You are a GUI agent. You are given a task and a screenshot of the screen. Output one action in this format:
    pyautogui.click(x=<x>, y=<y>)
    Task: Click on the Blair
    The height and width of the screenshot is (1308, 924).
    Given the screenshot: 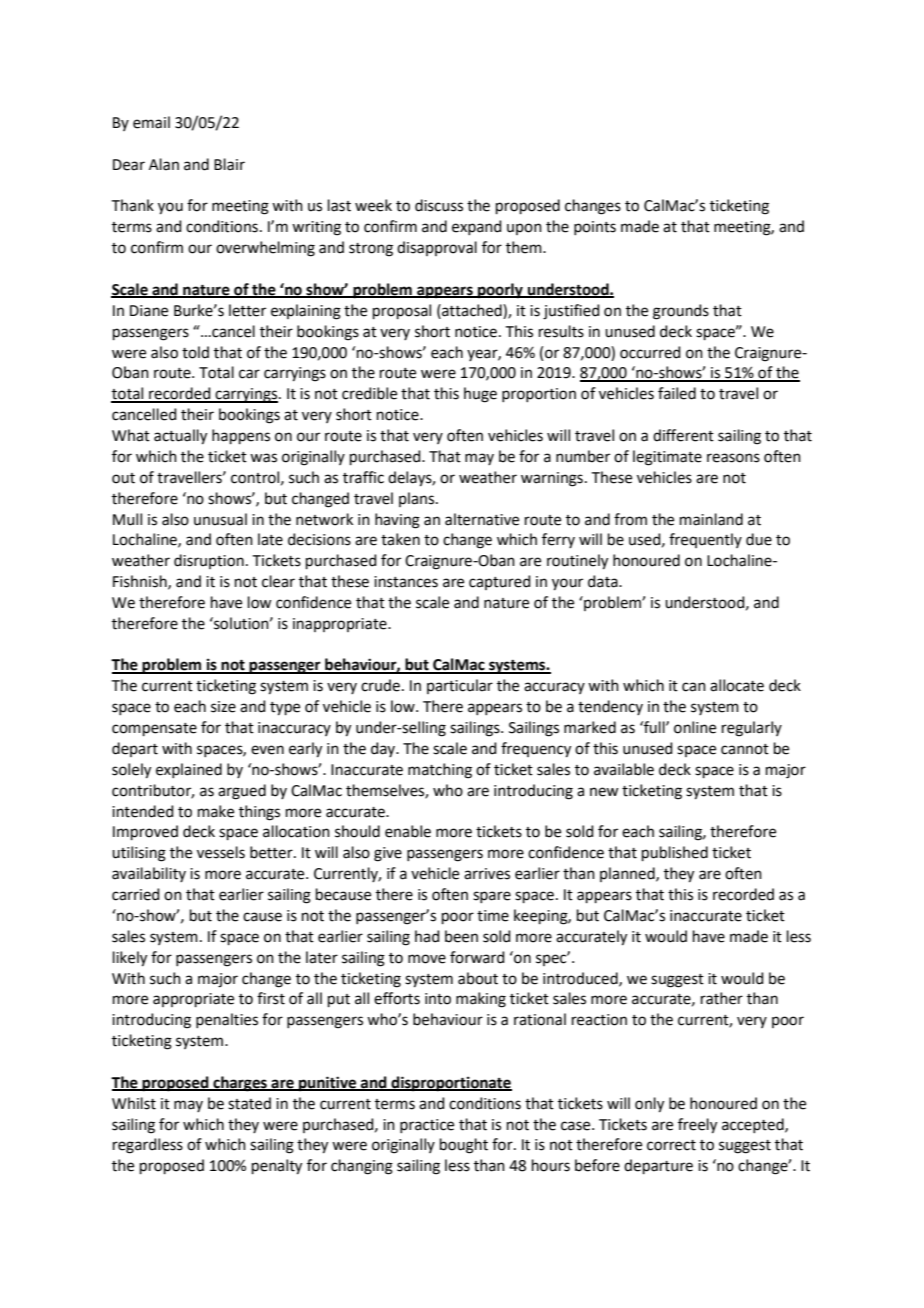 What is the action you would take?
    pyautogui.click(x=229, y=164)
